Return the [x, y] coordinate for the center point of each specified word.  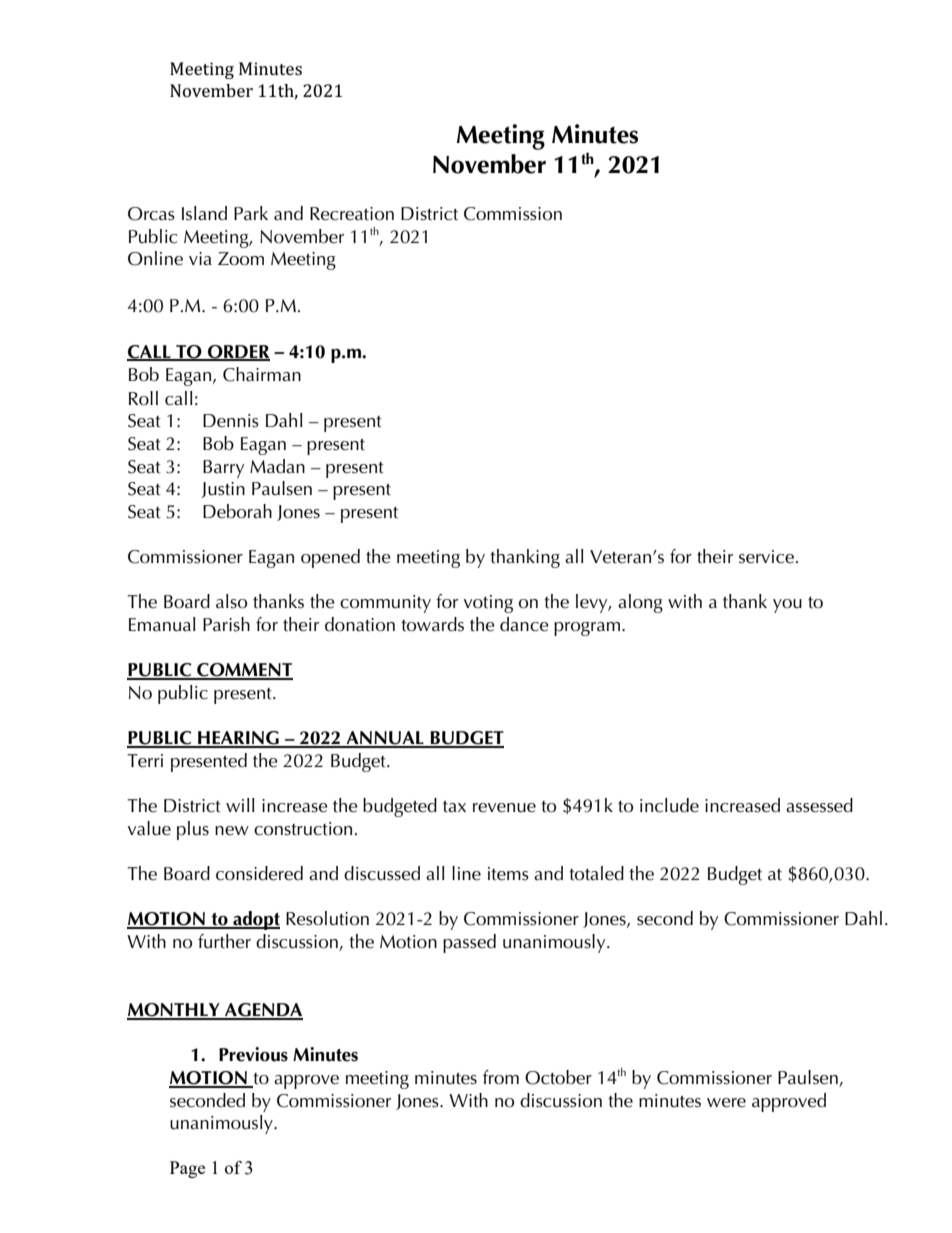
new [232, 831]
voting [488, 604]
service [766, 557]
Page [187, 1169]
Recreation [352, 214]
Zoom [241, 259]
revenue [504, 808]
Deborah [237, 511]
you [787, 606]
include [669, 805]
